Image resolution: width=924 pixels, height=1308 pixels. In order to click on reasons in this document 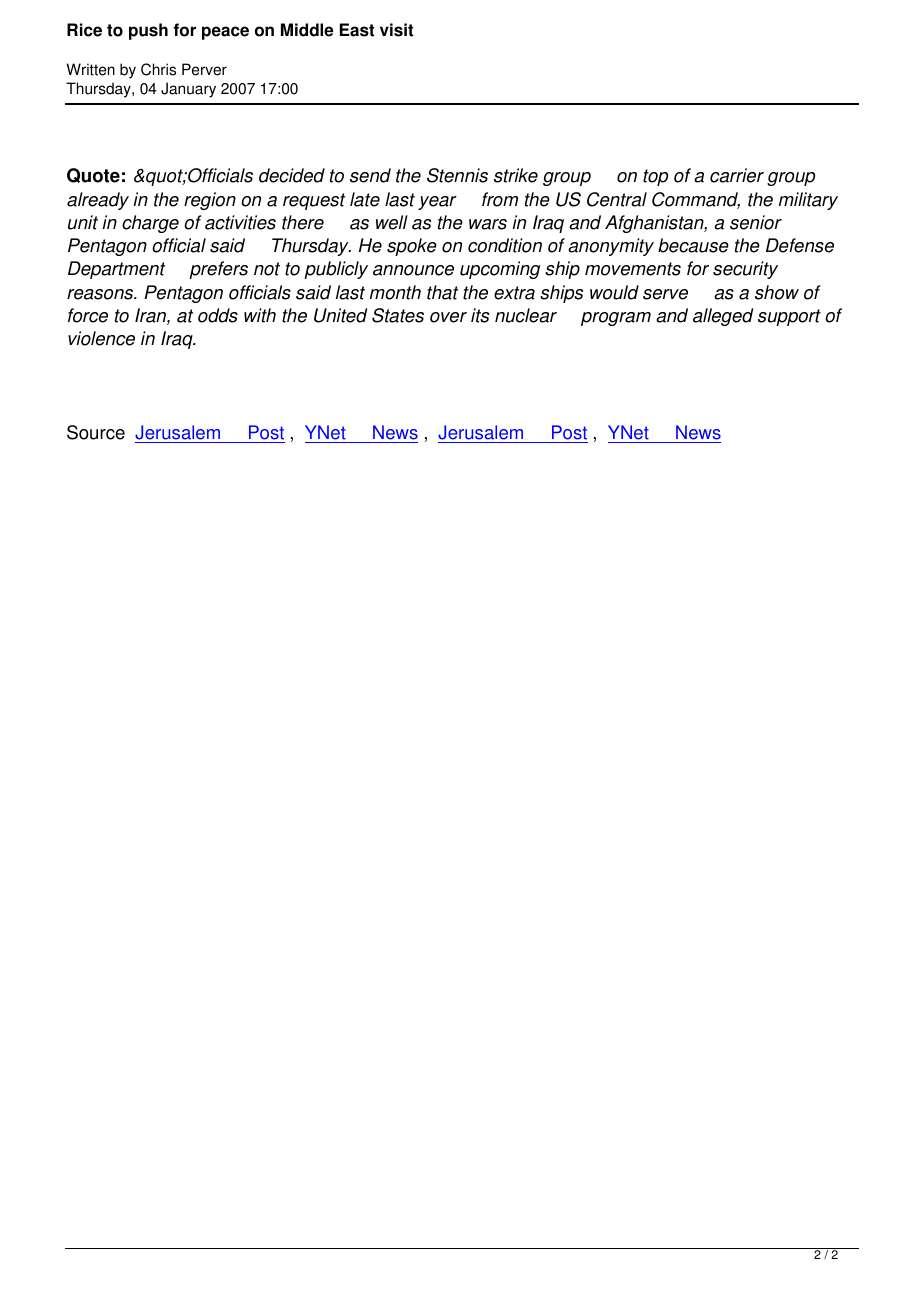, I will do `click(101, 294)`.
